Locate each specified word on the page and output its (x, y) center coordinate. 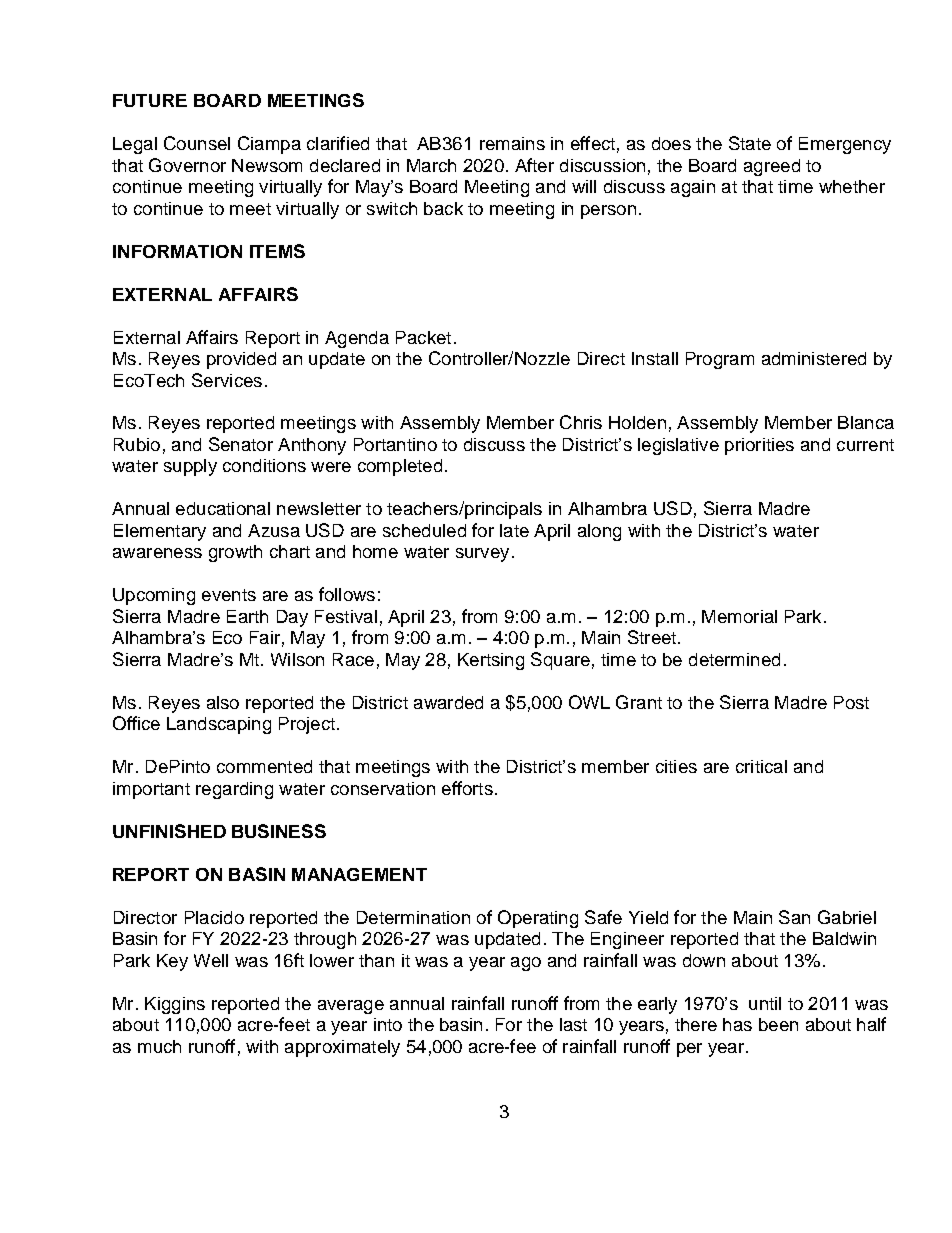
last (573, 1024)
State (750, 143)
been (778, 1024)
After (534, 165)
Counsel (197, 143)
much (159, 1046)
